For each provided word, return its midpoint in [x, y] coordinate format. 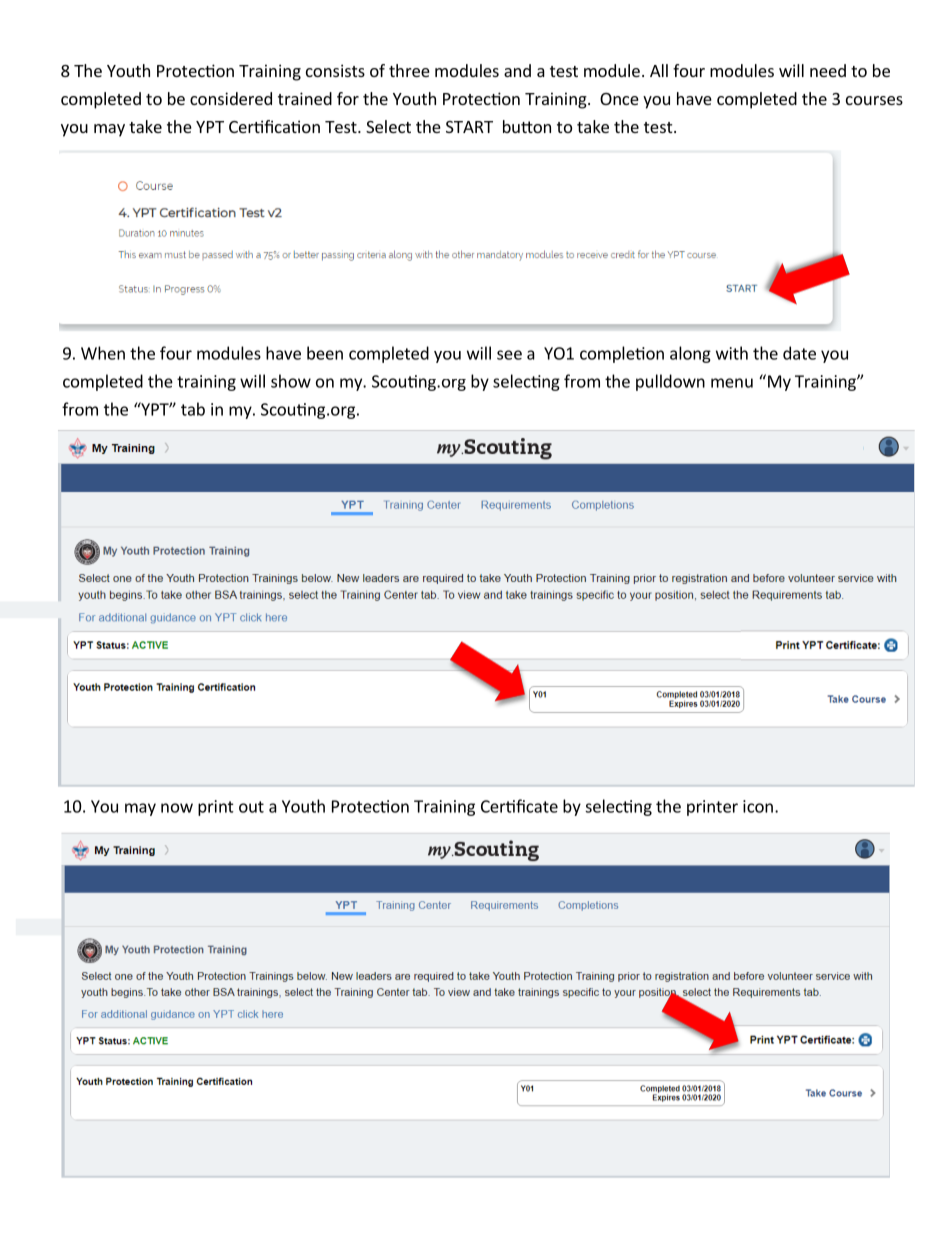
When [103, 353]
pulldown [670, 382]
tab [193, 409]
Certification [274, 126]
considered [231, 98]
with [732, 353]
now [177, 808]
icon [758, 806]
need [828, 70]
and [517, 70]
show [291, 381]
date [799, 353]
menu [732, 383]
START [469, 127]
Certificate [519, 806]
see [509, 355]
